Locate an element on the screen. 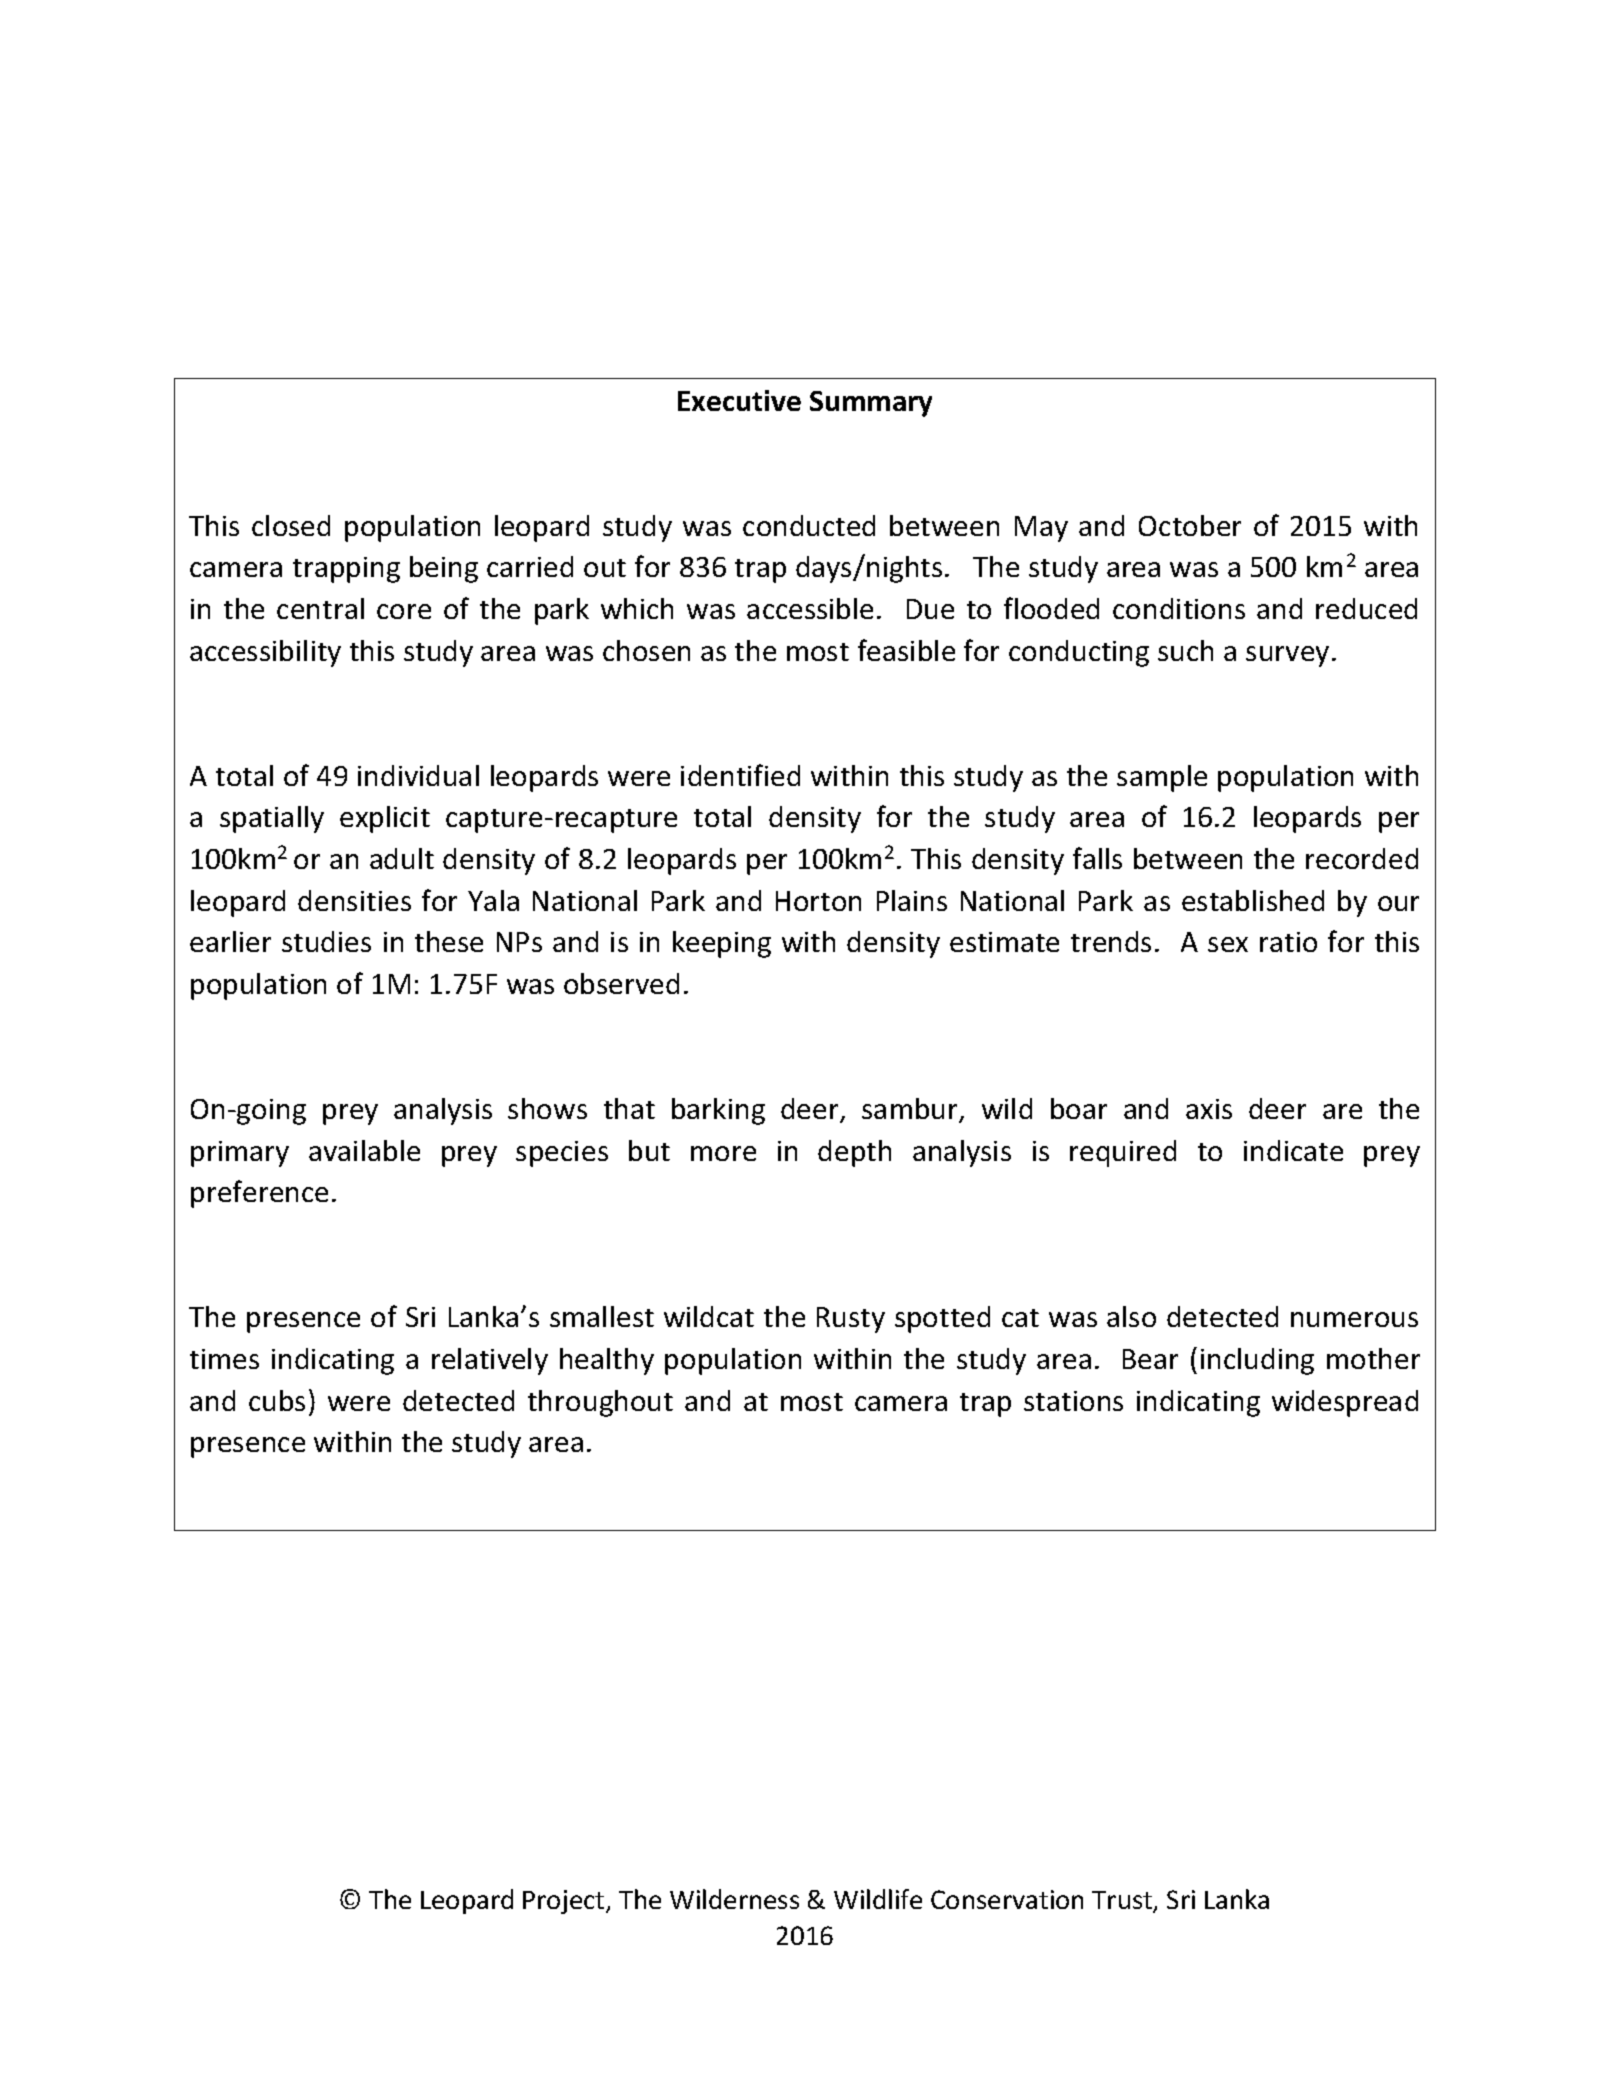 The image size is (1610, 2083). densities is located at coordinates (354, 900).
